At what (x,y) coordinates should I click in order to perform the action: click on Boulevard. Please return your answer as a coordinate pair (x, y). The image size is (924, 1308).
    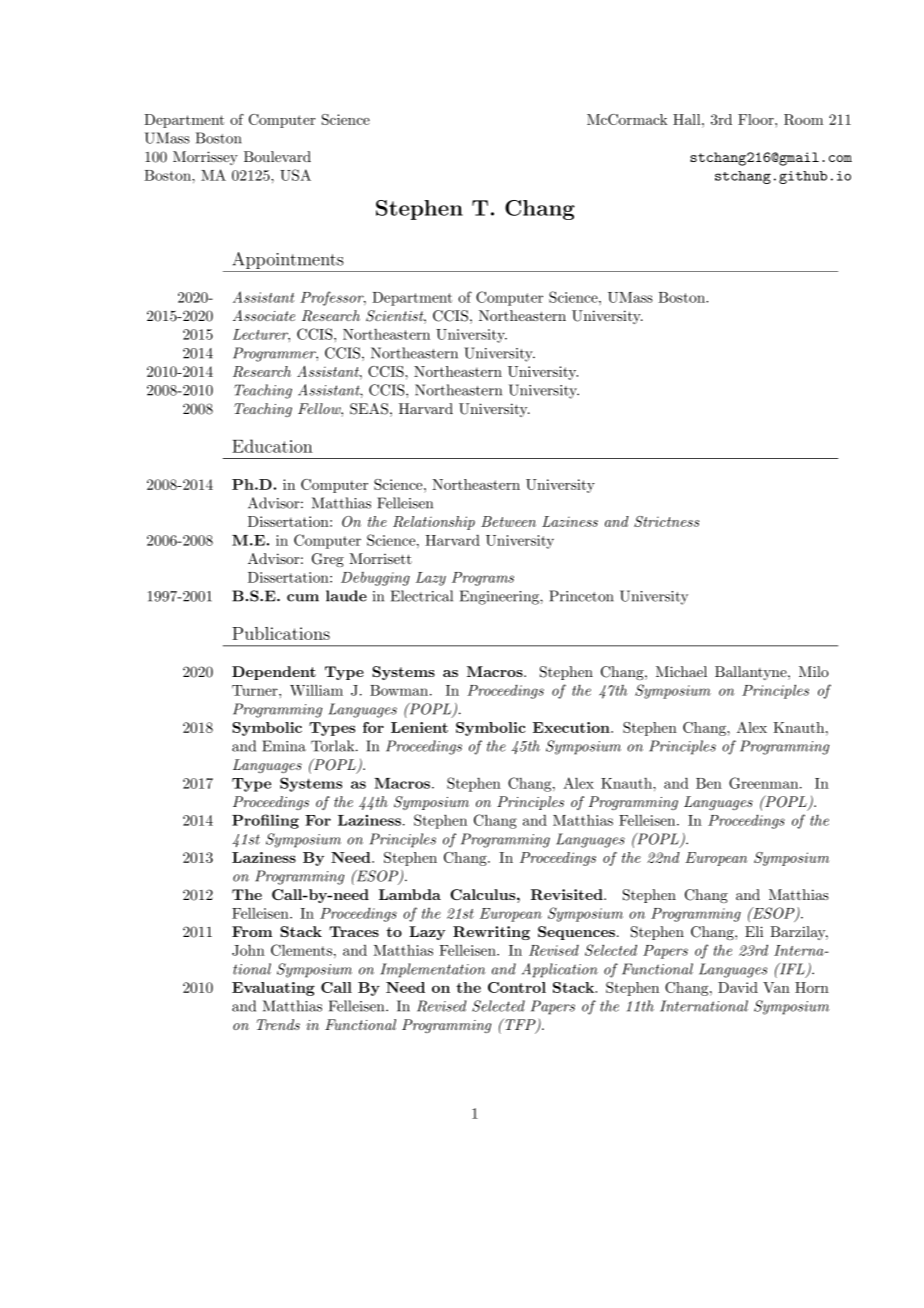
    Looking at the image, I should click on (277, 156).
